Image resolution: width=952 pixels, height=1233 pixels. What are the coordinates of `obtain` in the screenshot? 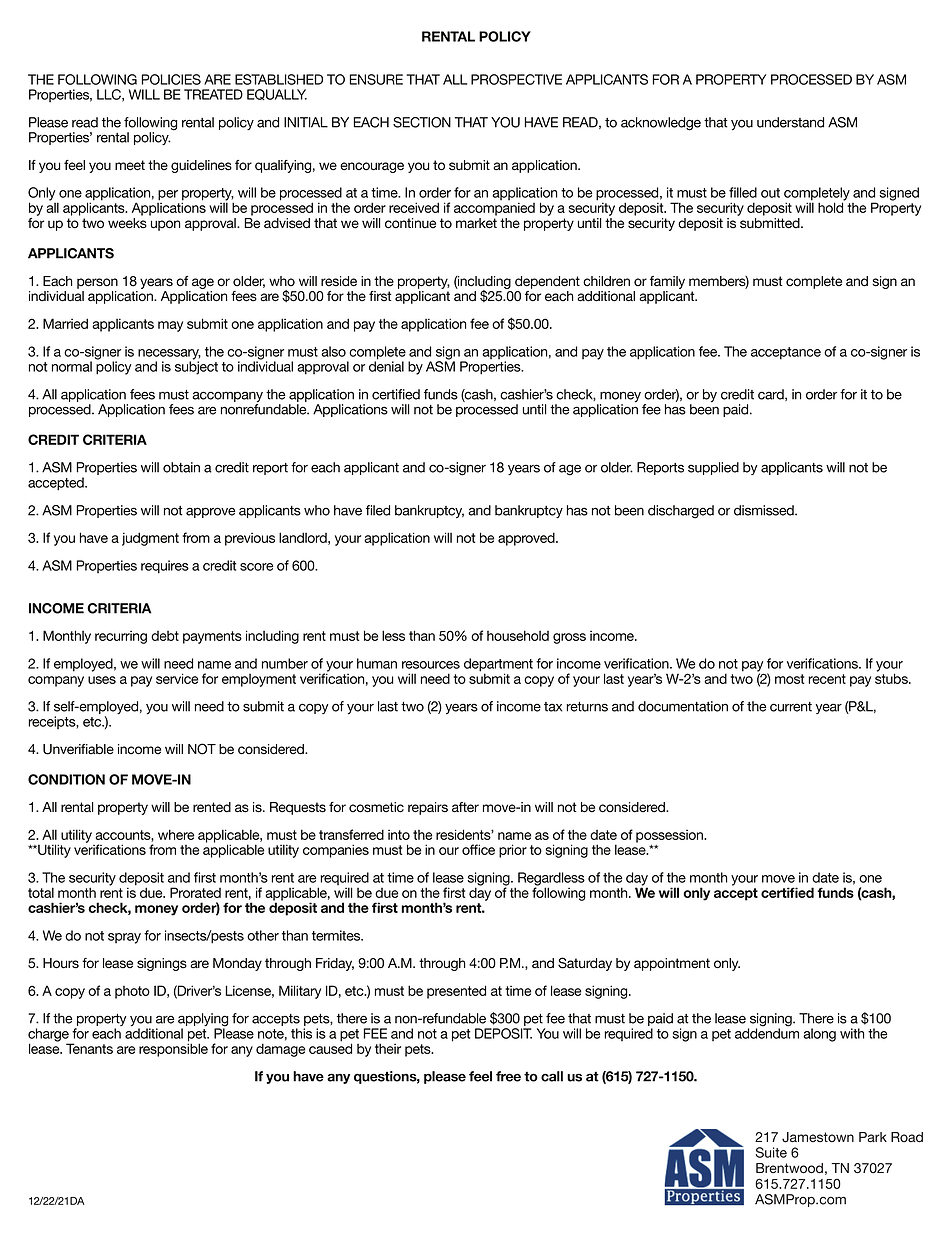 It's located at (181, 467).
